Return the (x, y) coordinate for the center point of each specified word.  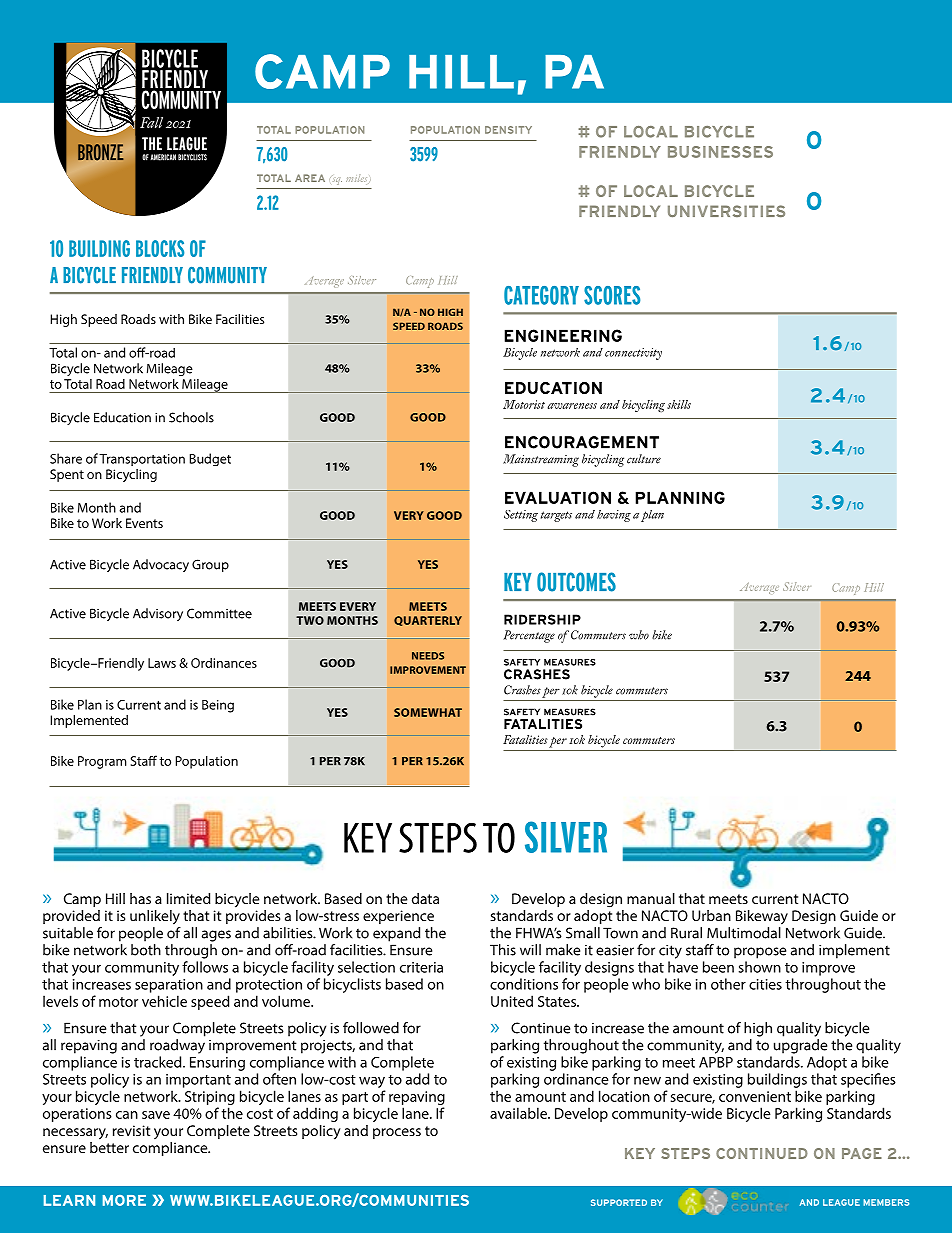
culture (644, 459)
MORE (124, 1200)
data (425, 898)
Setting (521, 516)
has (140, 898)
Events (144, 523)
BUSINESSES (720, 152)
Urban (711, 915)
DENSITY (508, 130)
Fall (151, 122)
